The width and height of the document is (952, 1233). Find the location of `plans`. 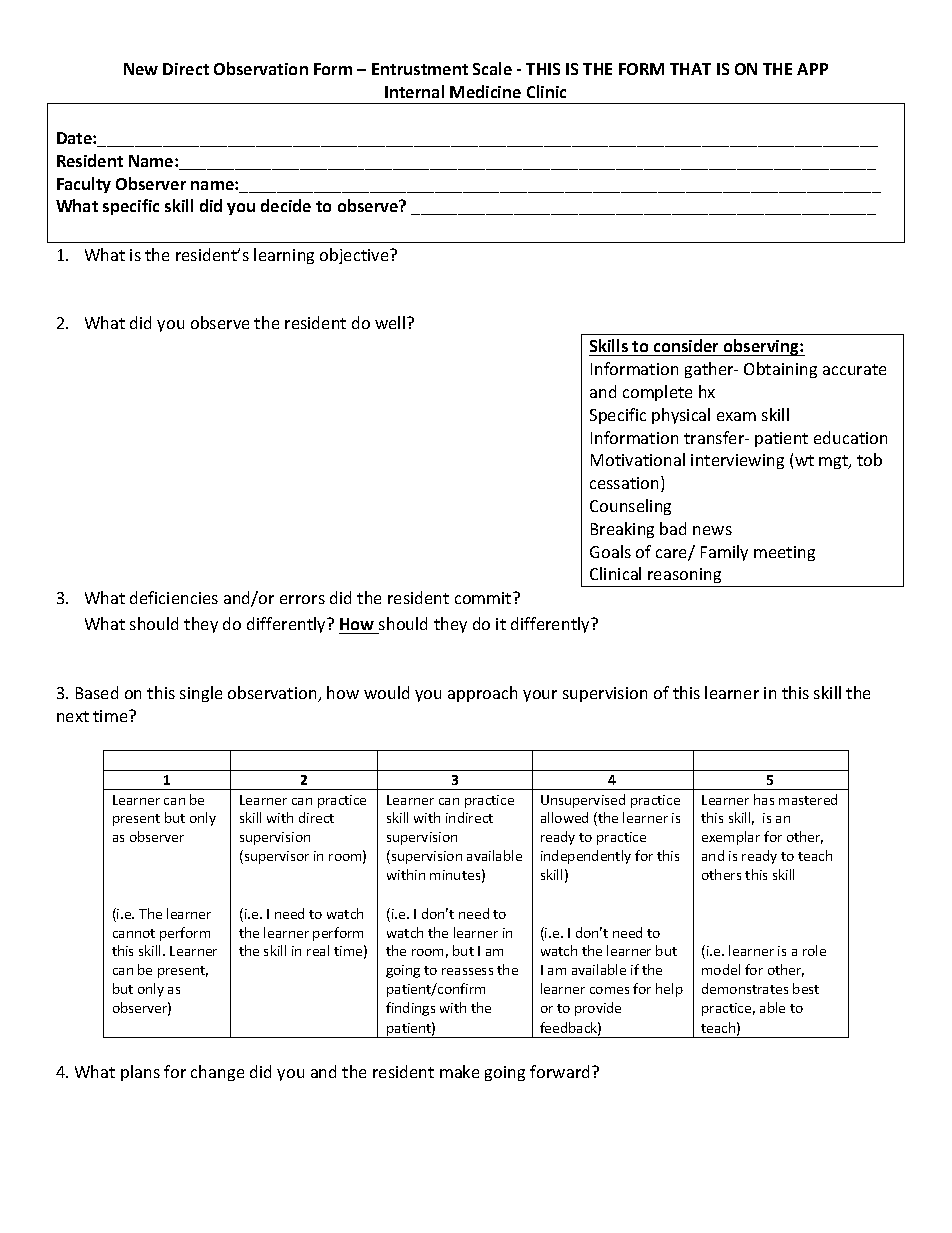

plans is located at coordinates (140, 1073).
